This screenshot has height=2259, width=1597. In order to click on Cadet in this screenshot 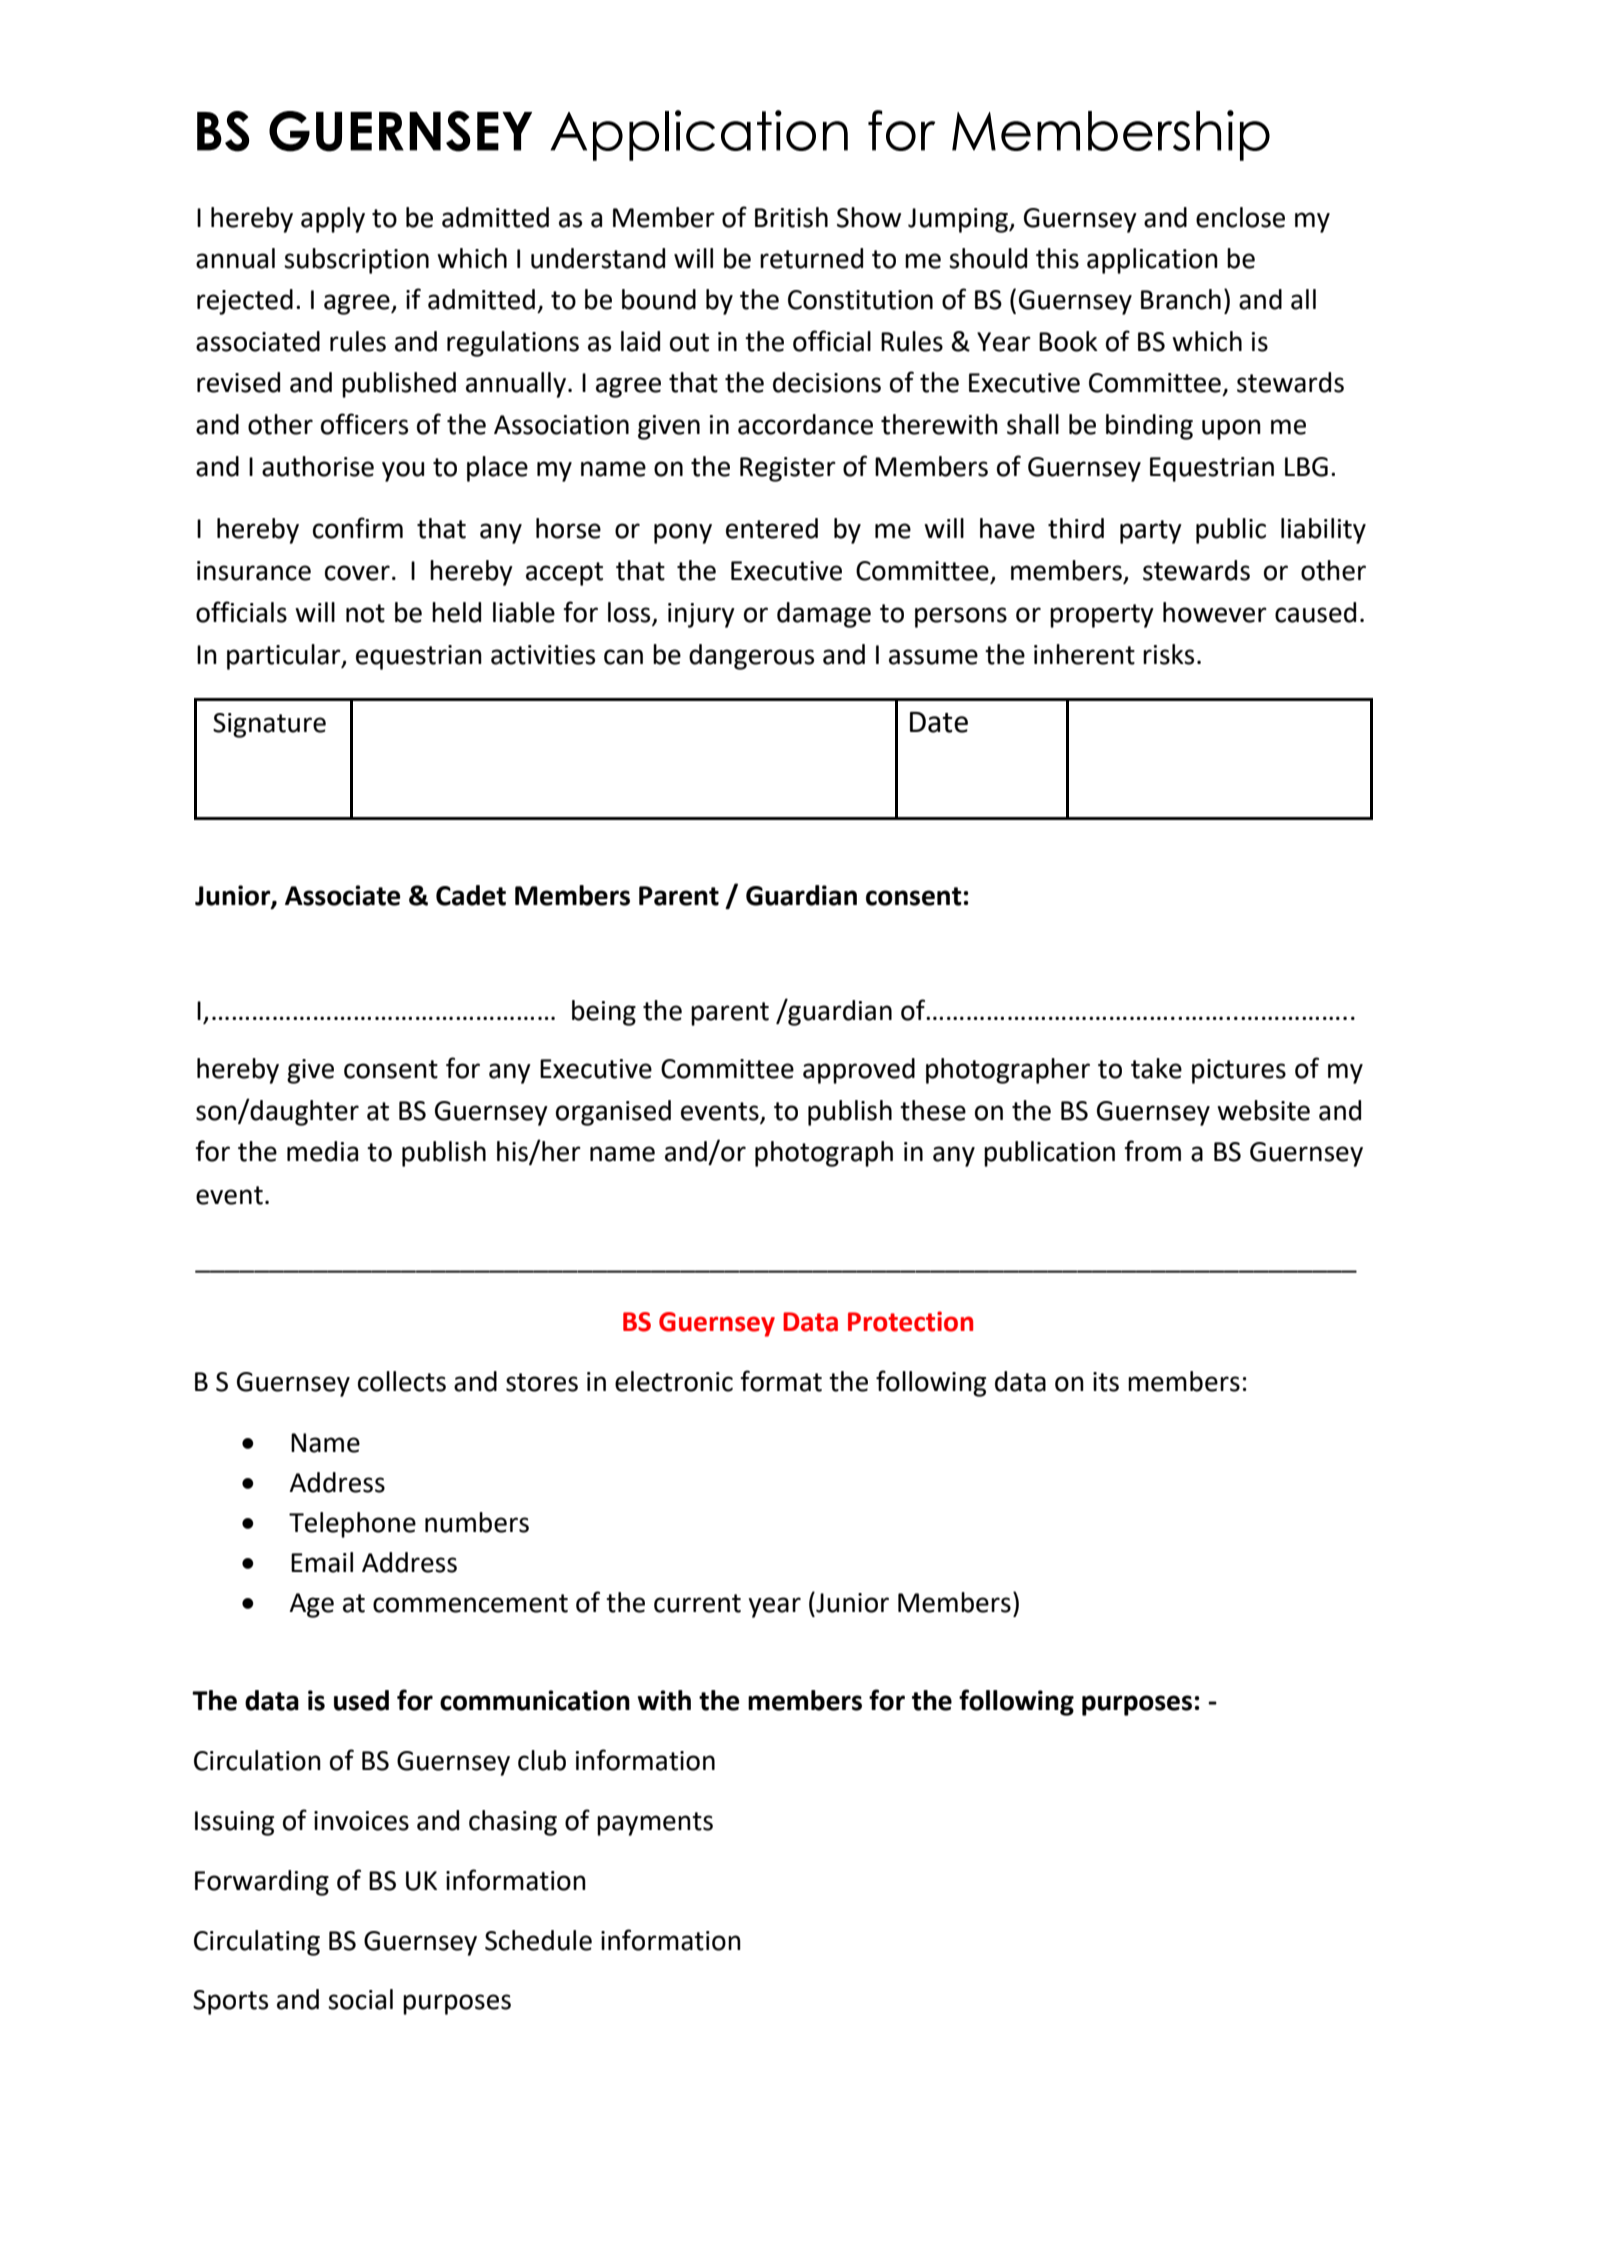, I will do `click(471, 895)`.
